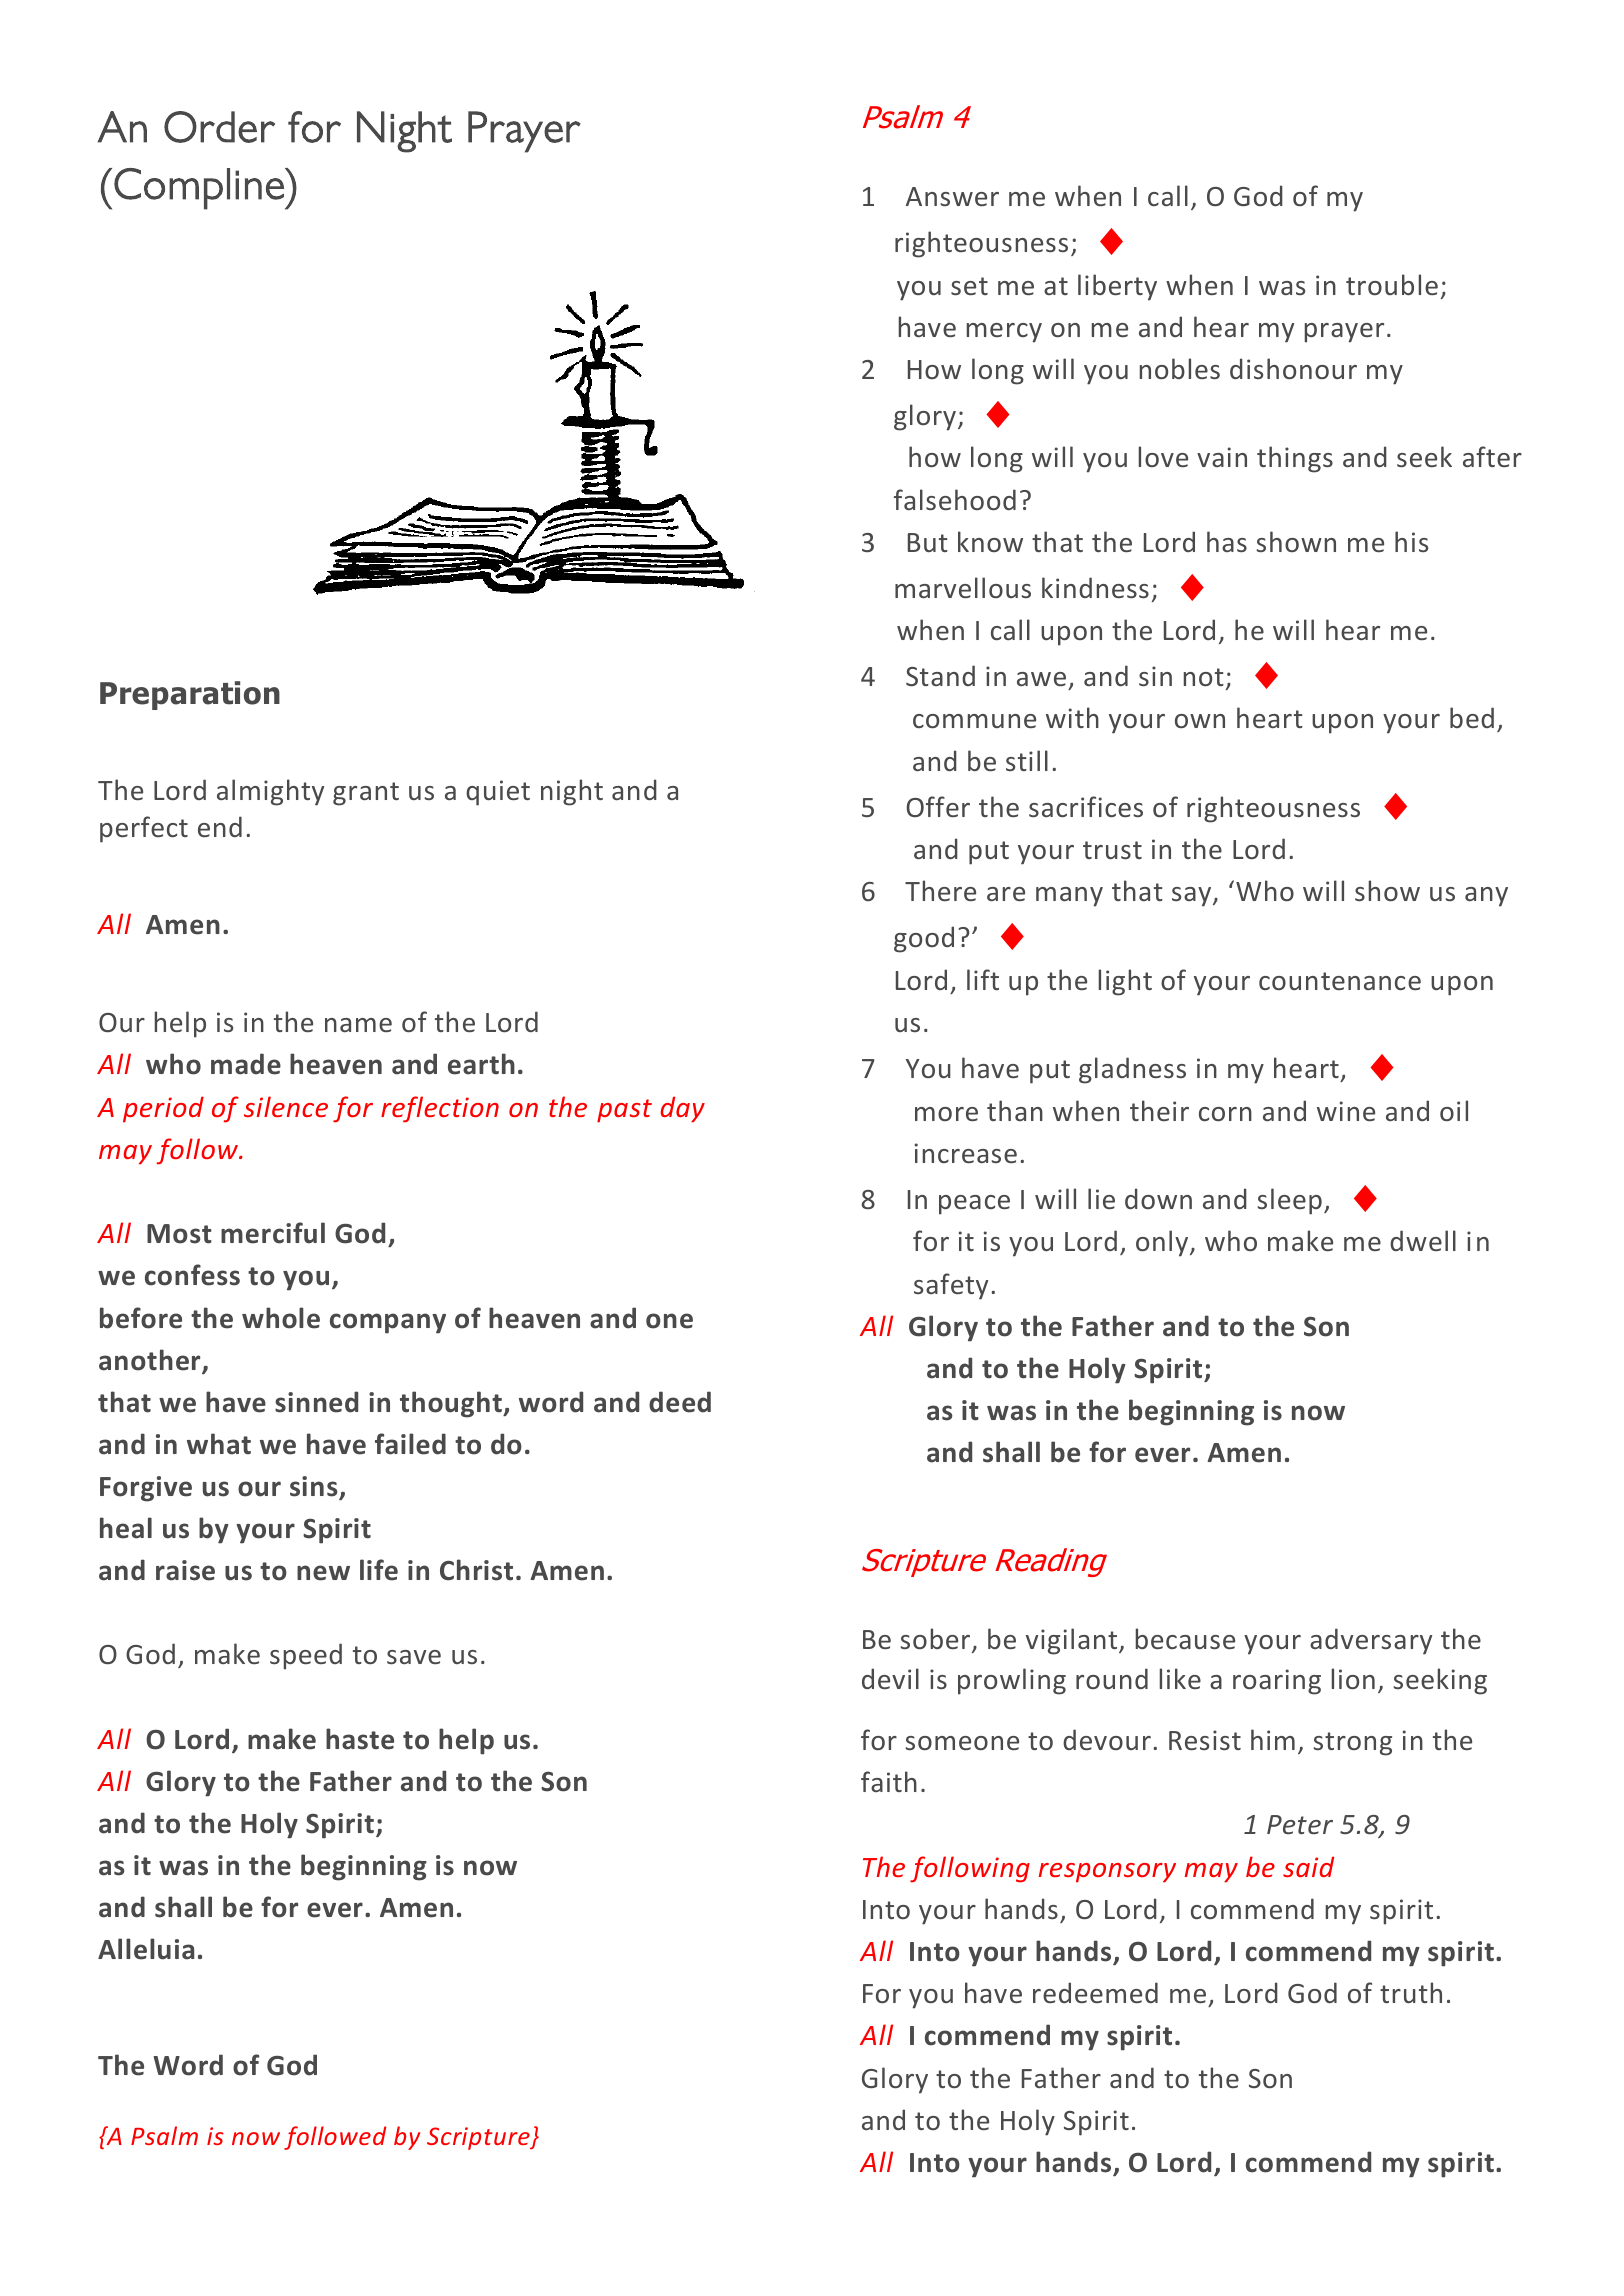  Describe the element at coordinates (1472, 717) in the image. I see `bed` at that location.
